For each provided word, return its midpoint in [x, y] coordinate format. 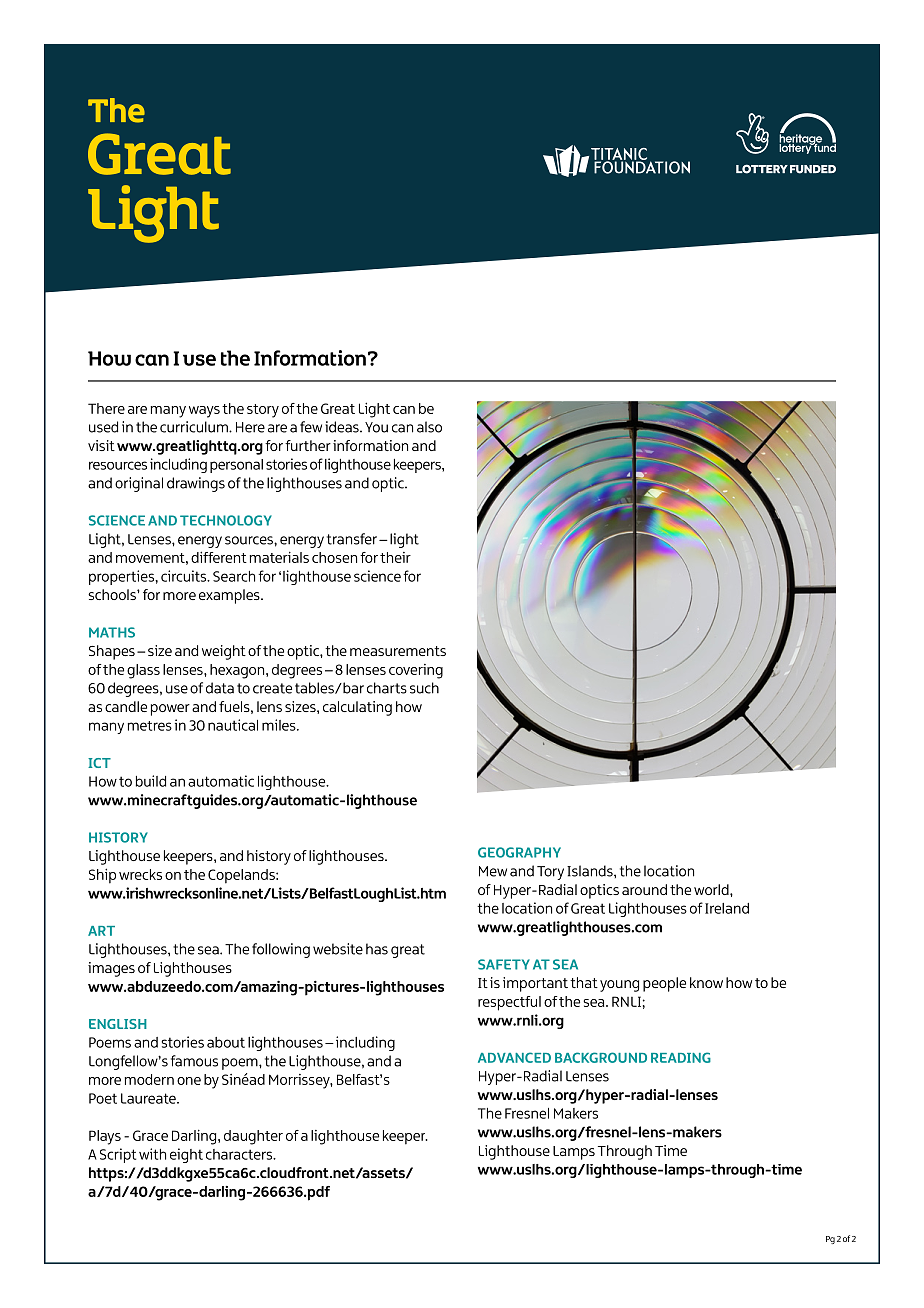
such [424, 688]
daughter [253, 1137]
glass [143, 671]
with [152, 1154]
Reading [681, 1057]
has [377, 949]
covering [416, 671]
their [395, 557]
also [429, 427]
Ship [102, 876]
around [644, 889]
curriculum [195, 427]
